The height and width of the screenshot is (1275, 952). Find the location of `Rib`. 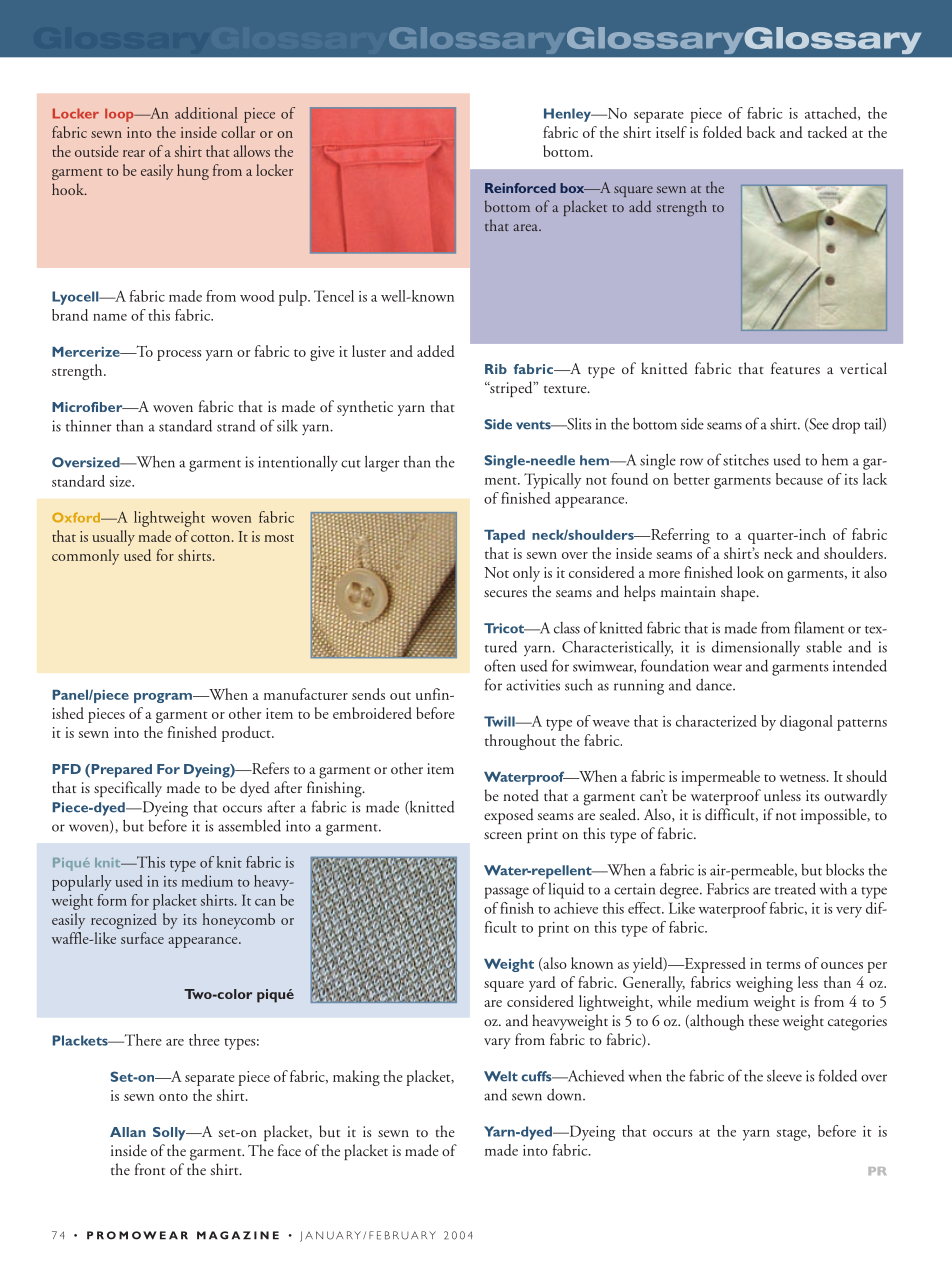

Rib is located at coordinates (496, 369).
